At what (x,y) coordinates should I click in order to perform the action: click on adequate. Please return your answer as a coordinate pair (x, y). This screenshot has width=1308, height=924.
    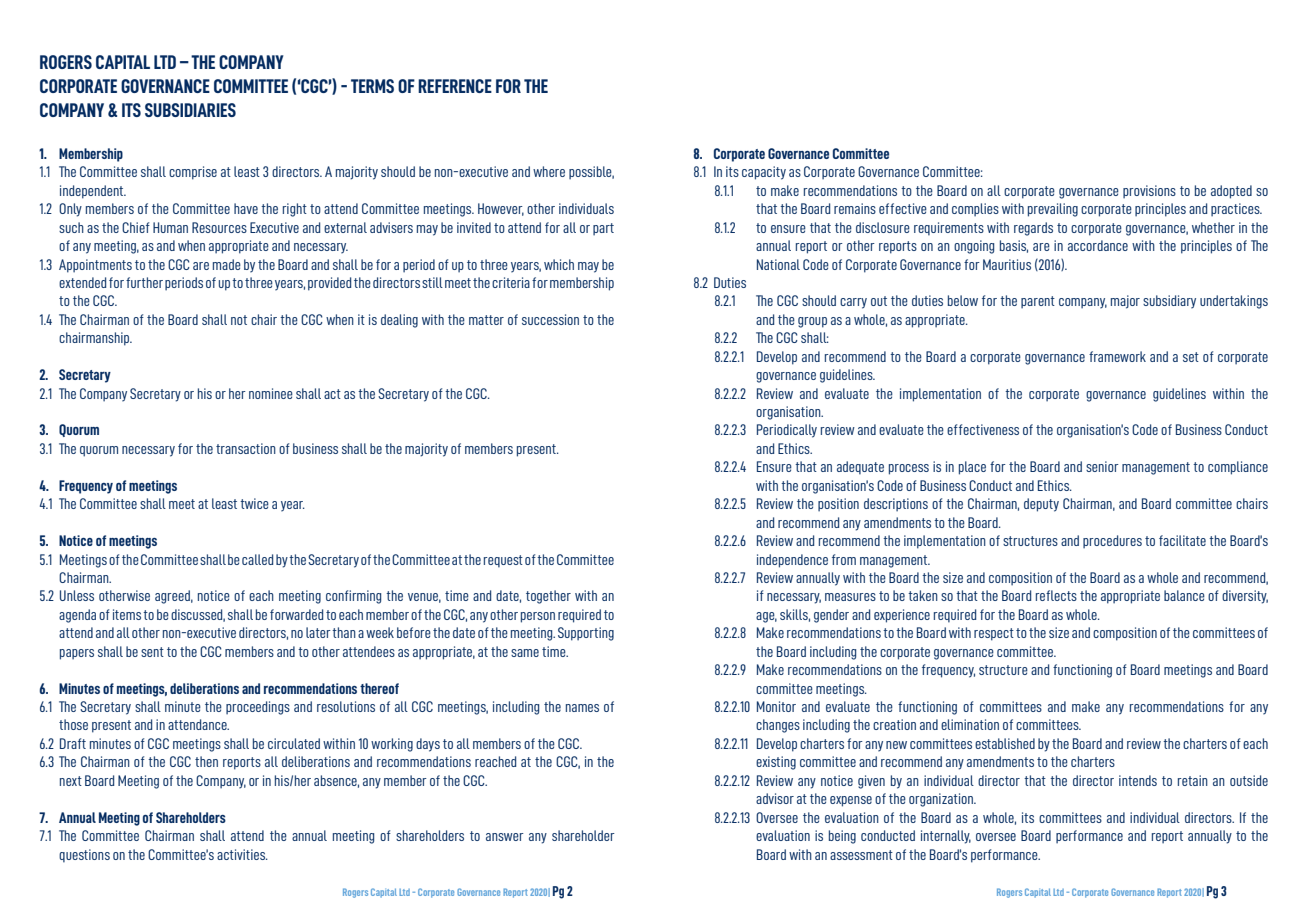
    Looking at the image, I should click on (860, 468).
